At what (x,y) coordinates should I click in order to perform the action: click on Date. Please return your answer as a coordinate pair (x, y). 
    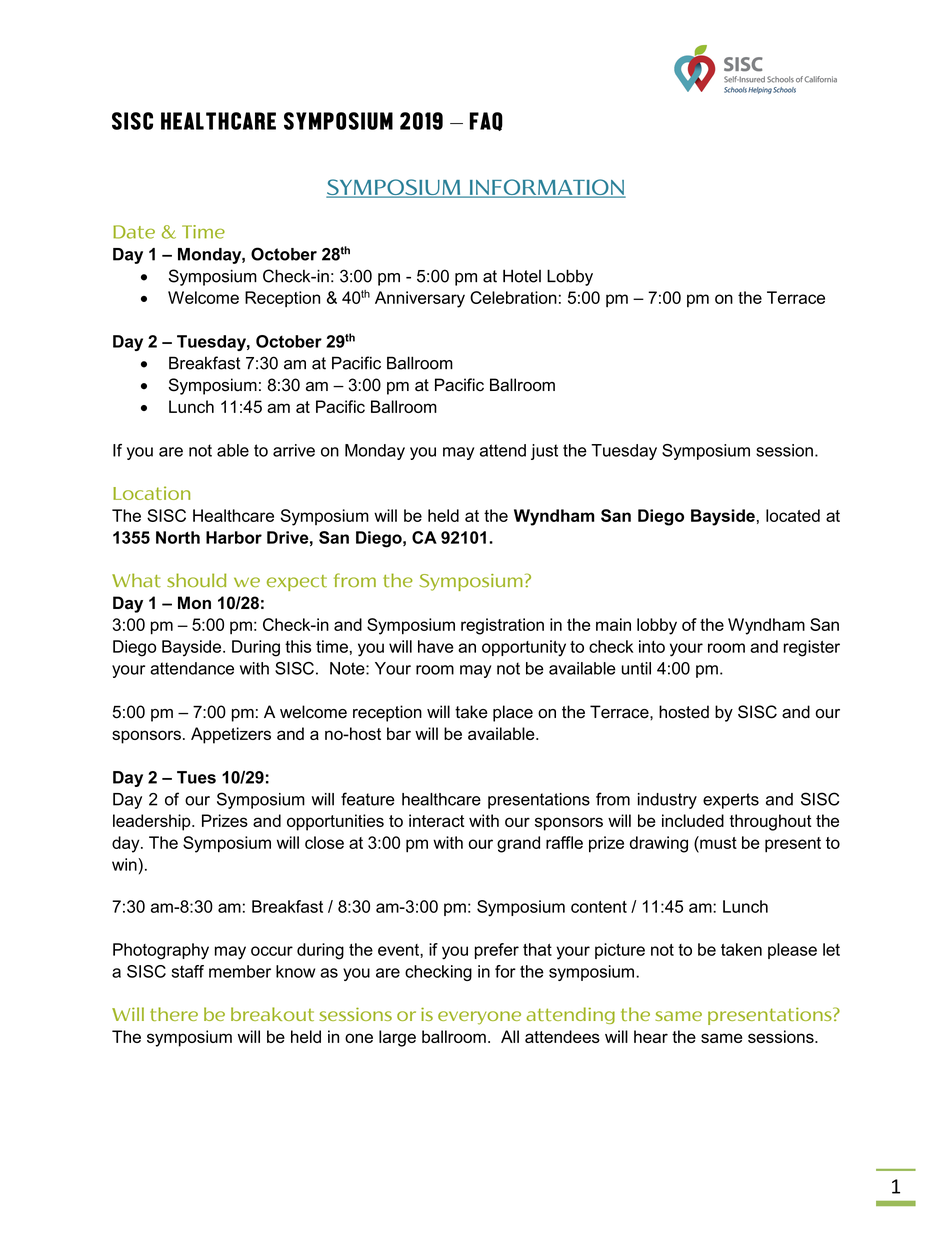
    Looking at the image, I should click on (134, 232).
